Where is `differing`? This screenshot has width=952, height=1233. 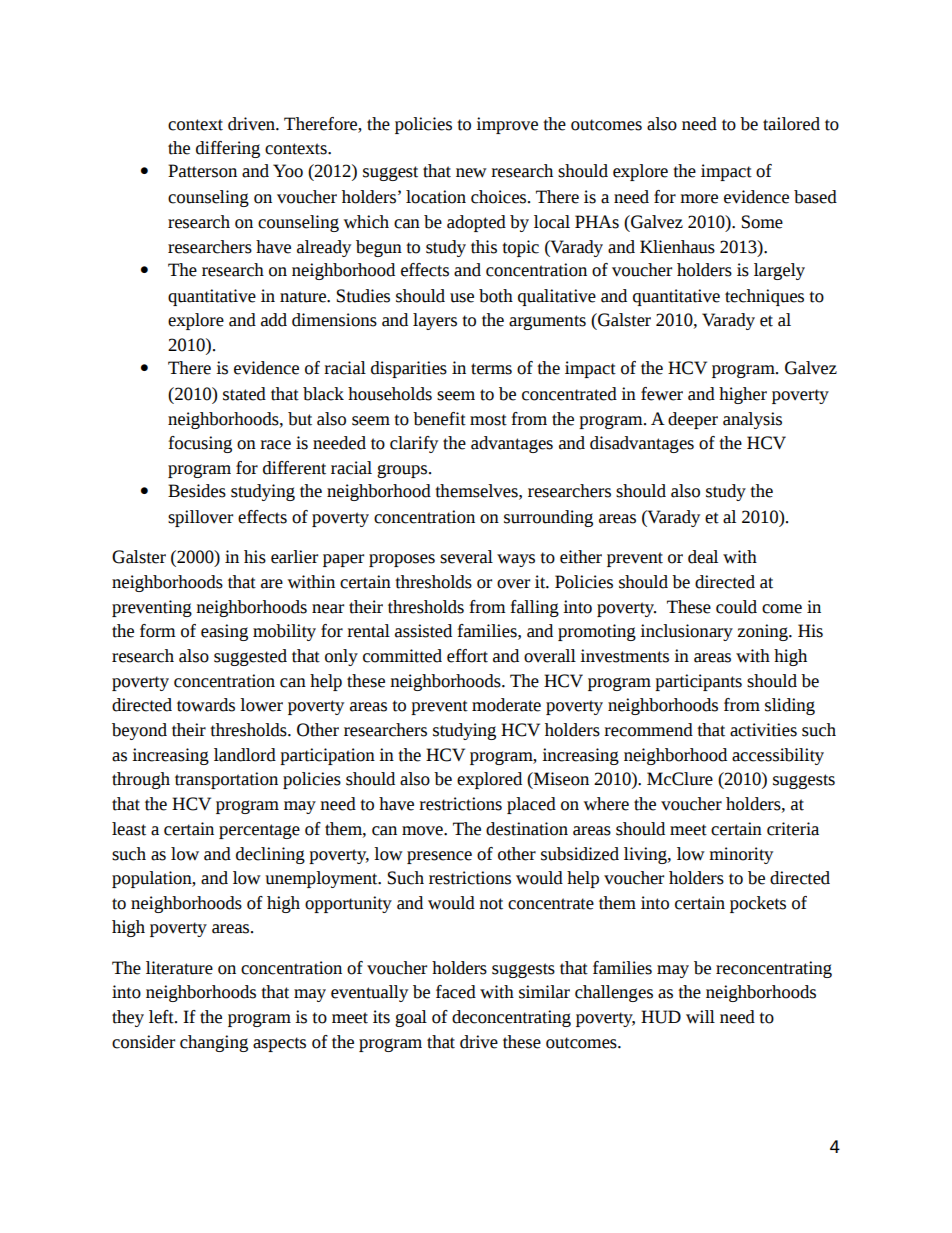
differing is located at coordinates (228, 149).
